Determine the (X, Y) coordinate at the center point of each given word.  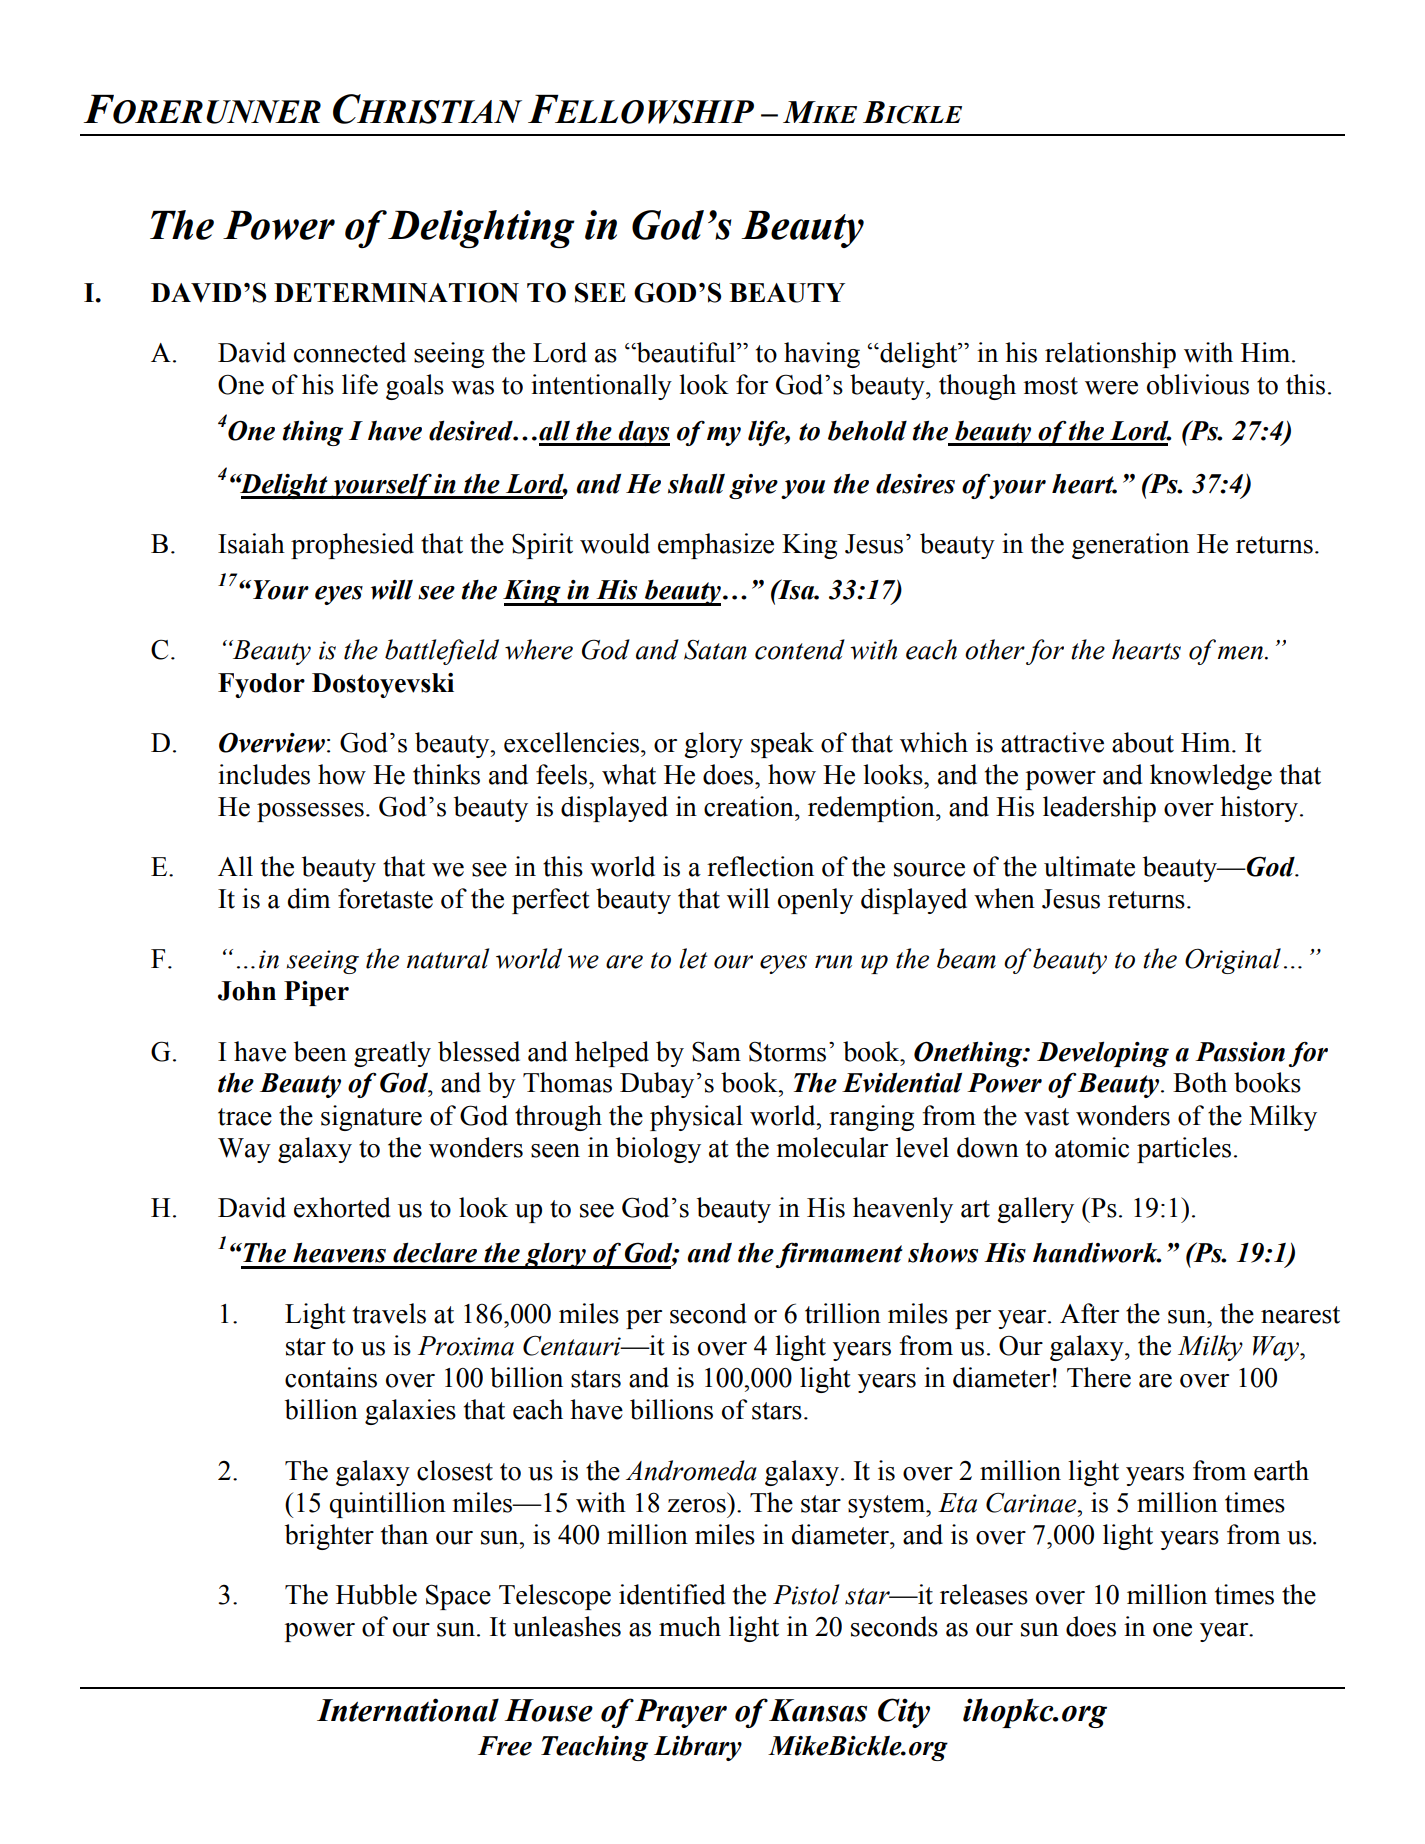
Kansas (818, 1710)
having (822, 355)
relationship (1110, 355)
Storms (787, 1052)
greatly (392, 1054)
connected (350, 352)
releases (984, 1594)
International (408, 1710)
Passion (1240, 1052)
